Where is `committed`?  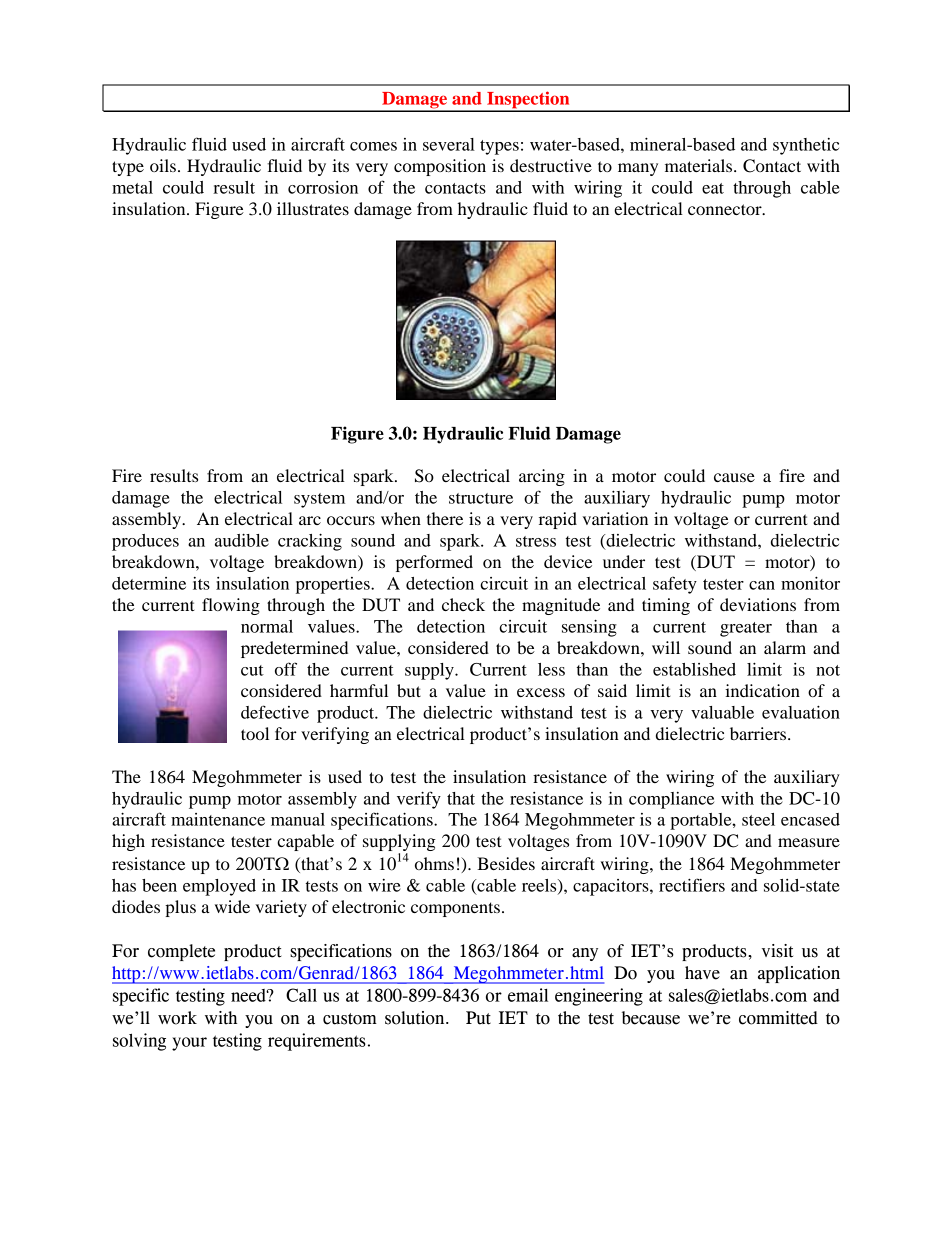 committed is located at coordinates (778, 1018).
